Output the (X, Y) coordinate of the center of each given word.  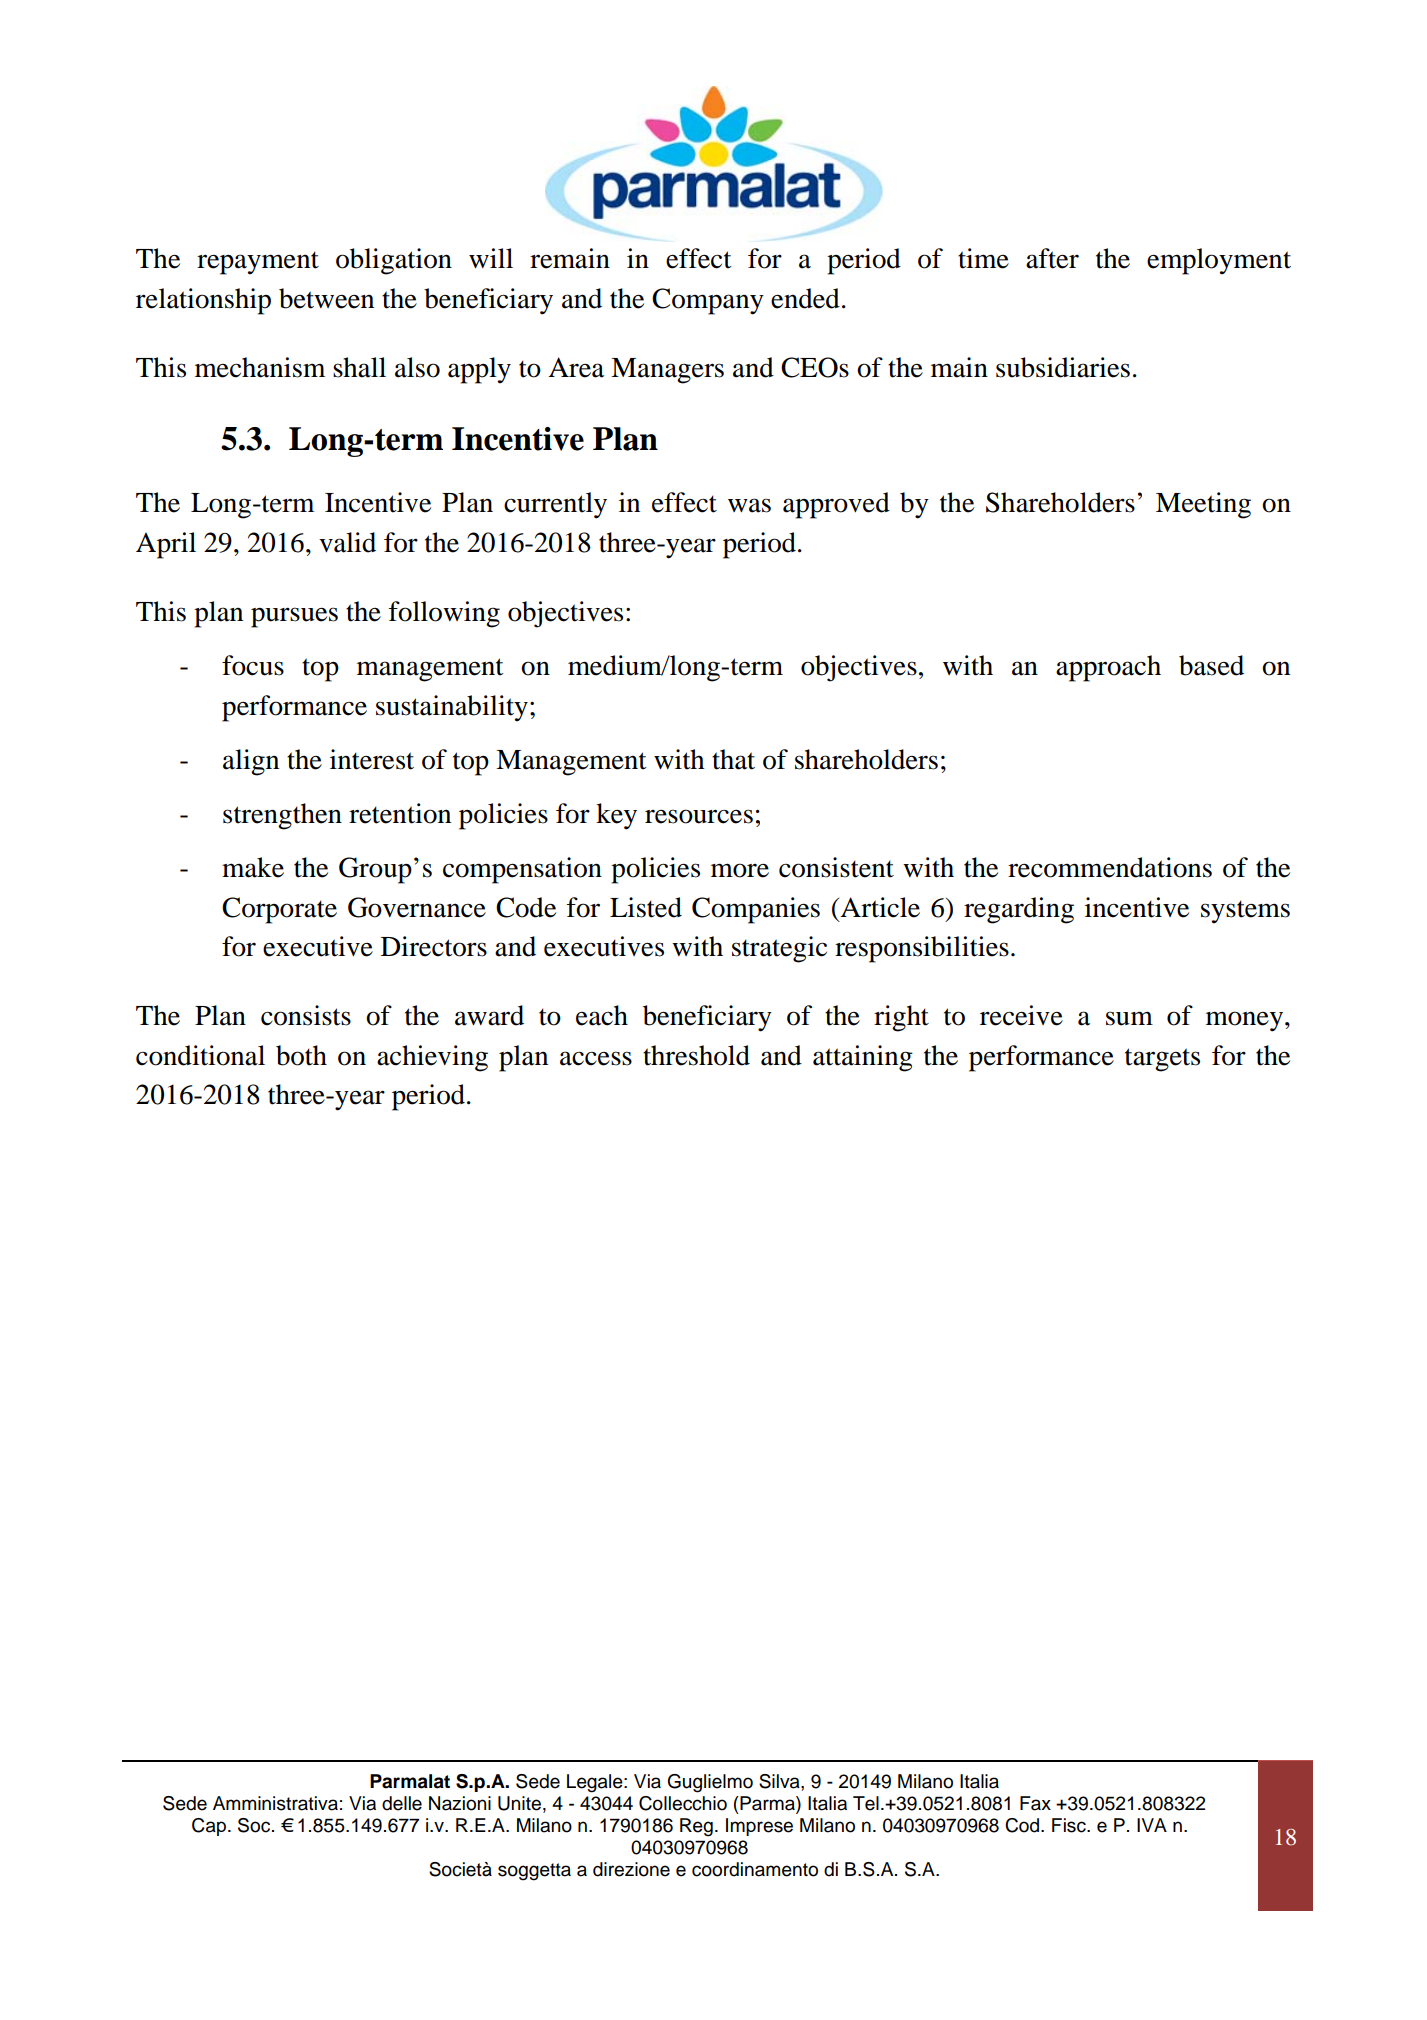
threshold (696, 1055)
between (326, 298)
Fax (1035, 1803)
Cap (209, 1827)
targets (1162, 1060)
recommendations (1110, 867)
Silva (780, 1782)
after (1052, 258)
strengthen (282, 816)
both (301, 1055)
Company (708, 301)
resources (699, 816)
